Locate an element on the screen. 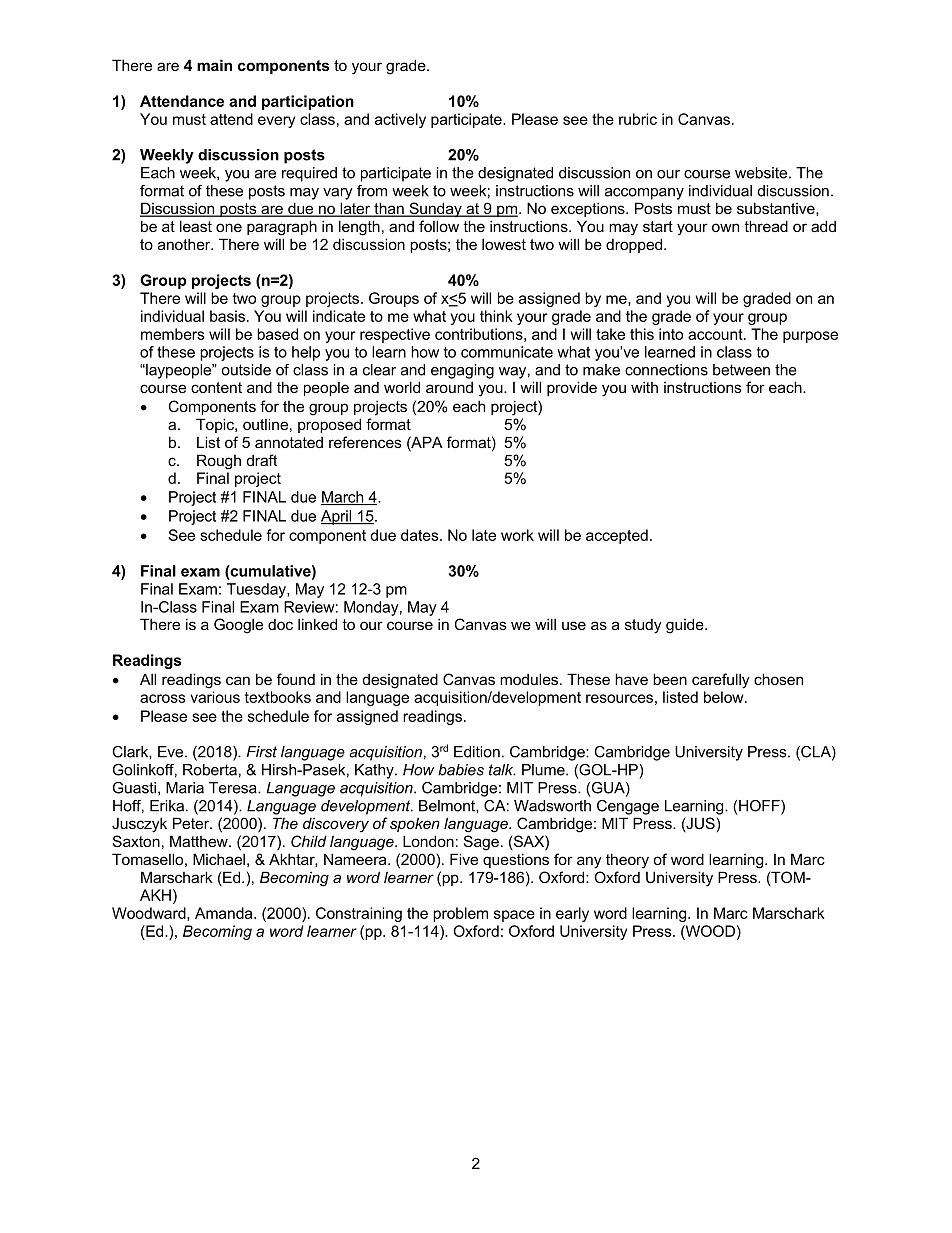 The height and width of the screenshot is (1233, 952). below is located at coordinates (725, 697).
